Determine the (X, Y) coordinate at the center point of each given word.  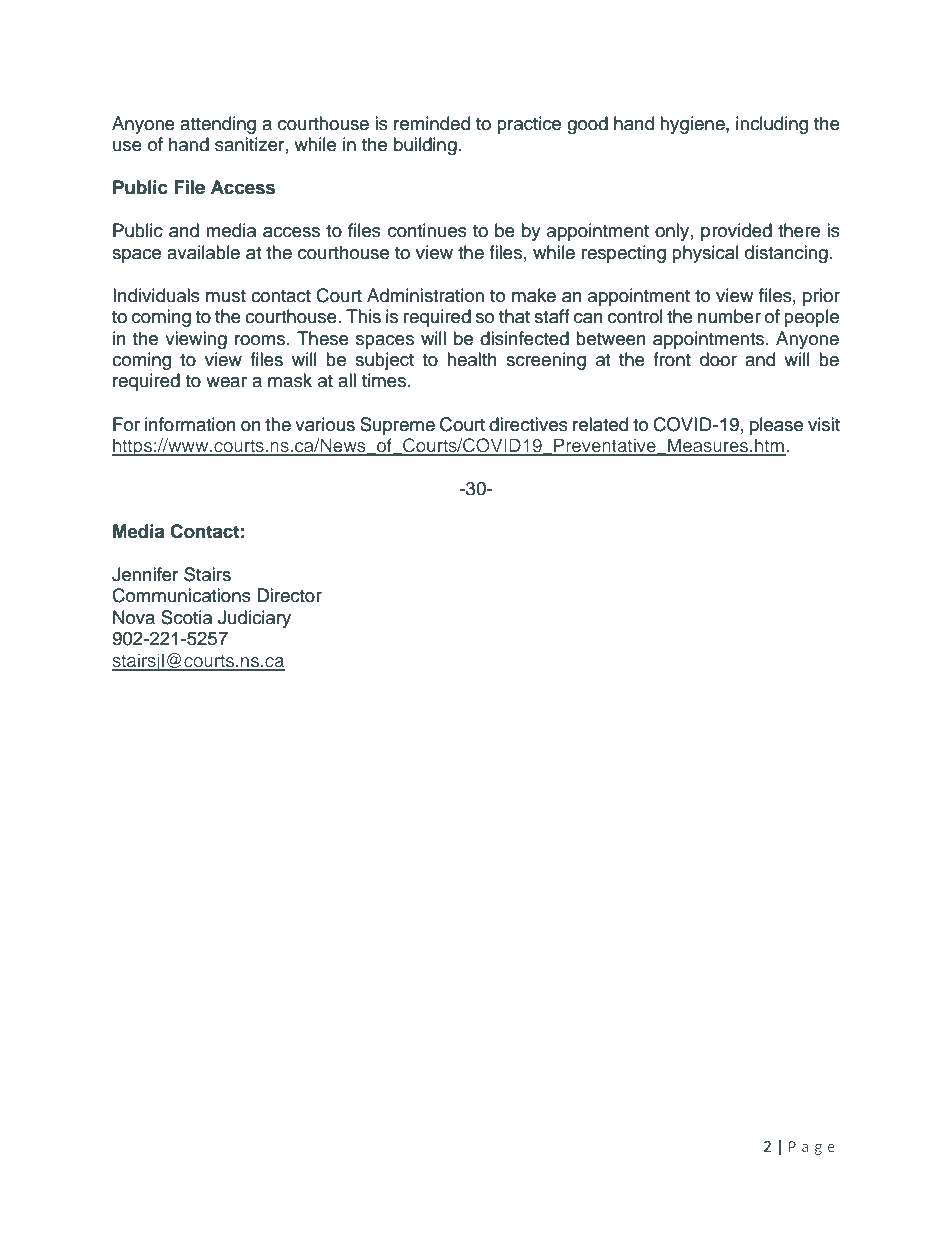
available (203, 252)
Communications (181, 595)
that (514, 316)
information (190, 424)
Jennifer (145, 574)
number (729, 316)
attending (218, 125)
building (425, 146)
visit (824, 424)
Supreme (397, 426)
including (772, 125)
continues (427, 230)
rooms (261, 340)
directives (528, 424)
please (776, 426)
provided (736, 232)
